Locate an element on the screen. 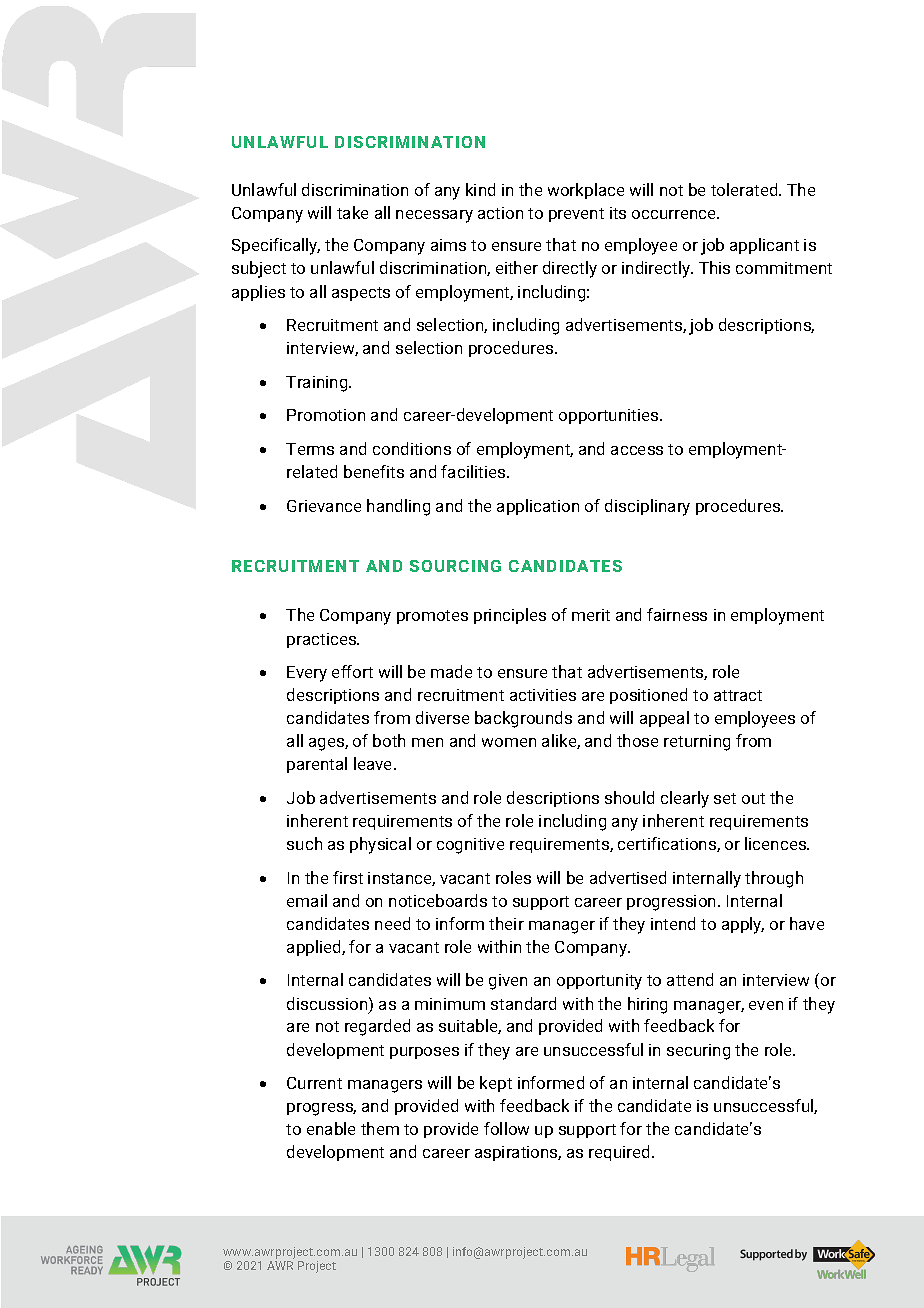 The width and height of the screenshot is (924, 1308). out is located at coordinates (753, 798).
